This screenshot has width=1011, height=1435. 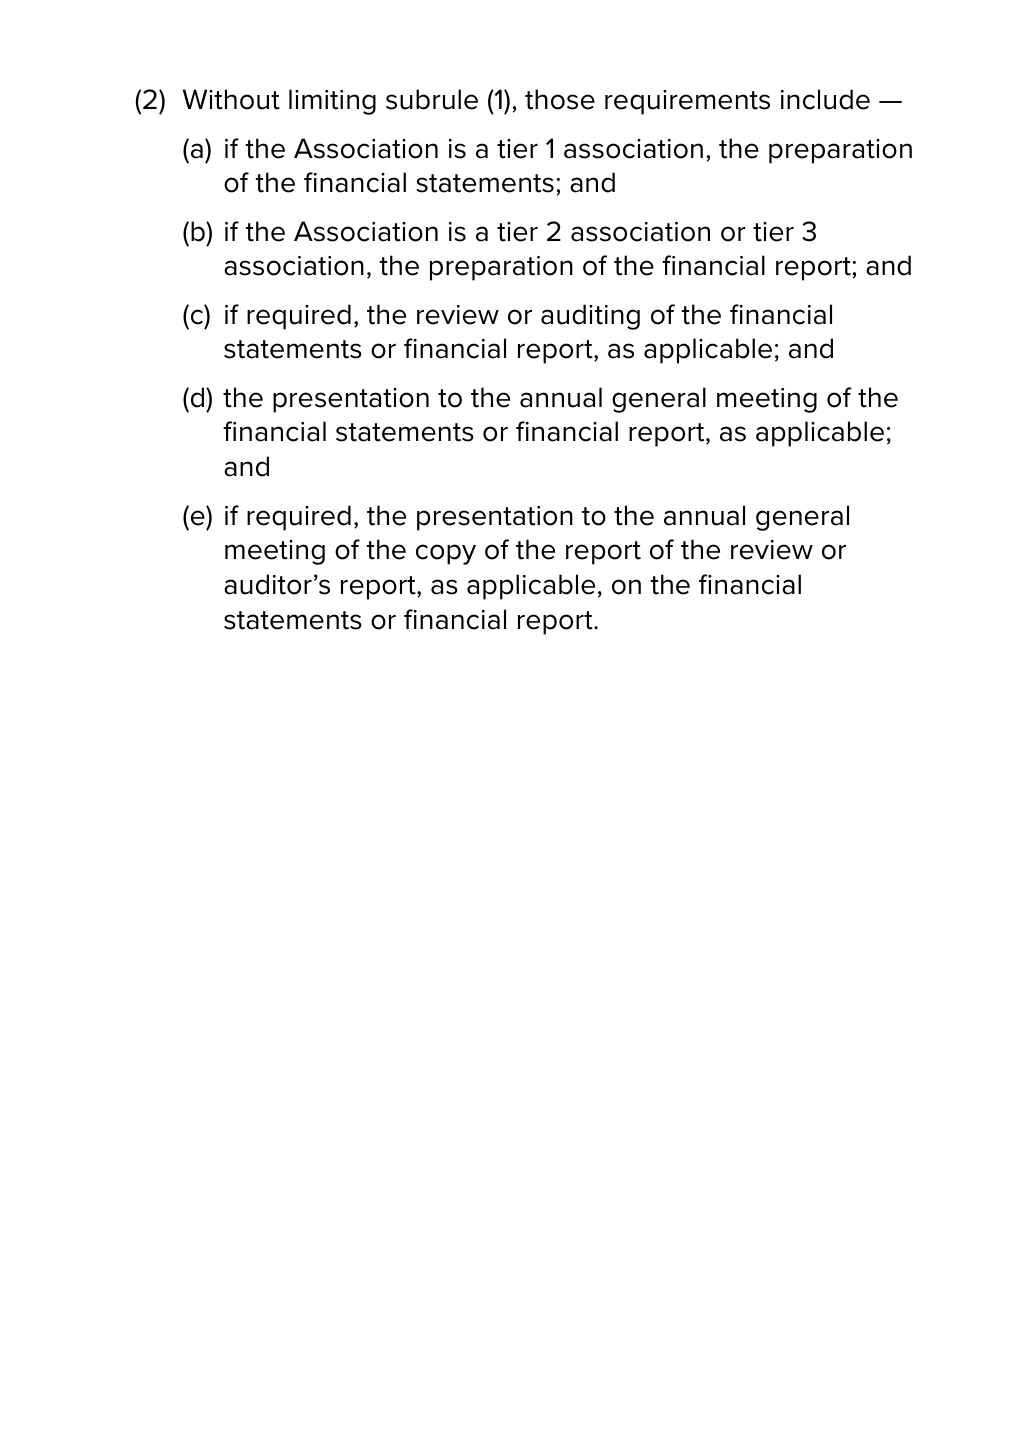 What do you see at coordinates (446, 554) in the screenshot?
I see `copy` at bounding box center [446, 554].
